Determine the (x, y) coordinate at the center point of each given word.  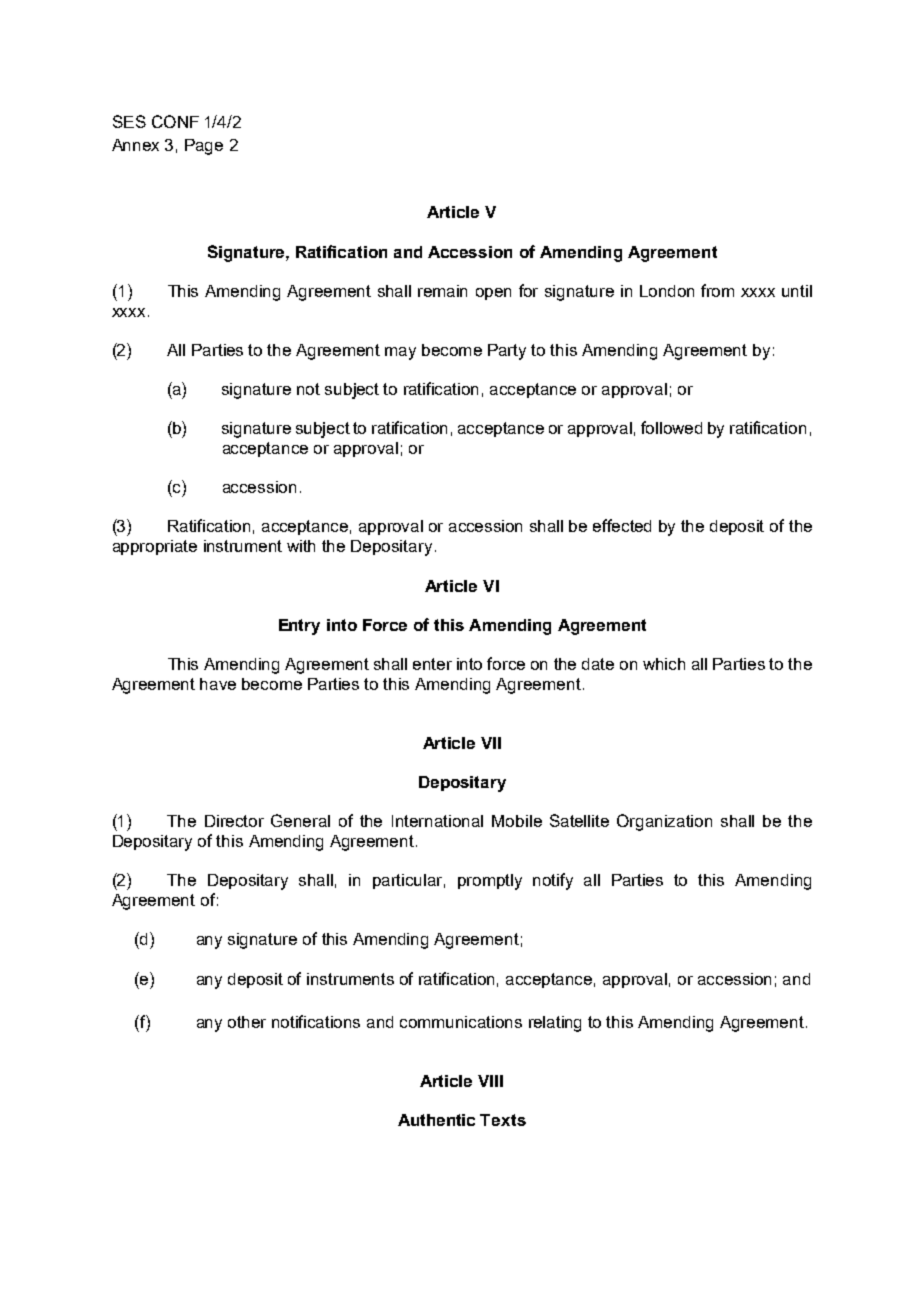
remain (442, 291)
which (664, 664)
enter (432, 664)
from (717, 290)
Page (204, 147)
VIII (490, 1081)
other (247, 1022)
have (218, 684)
